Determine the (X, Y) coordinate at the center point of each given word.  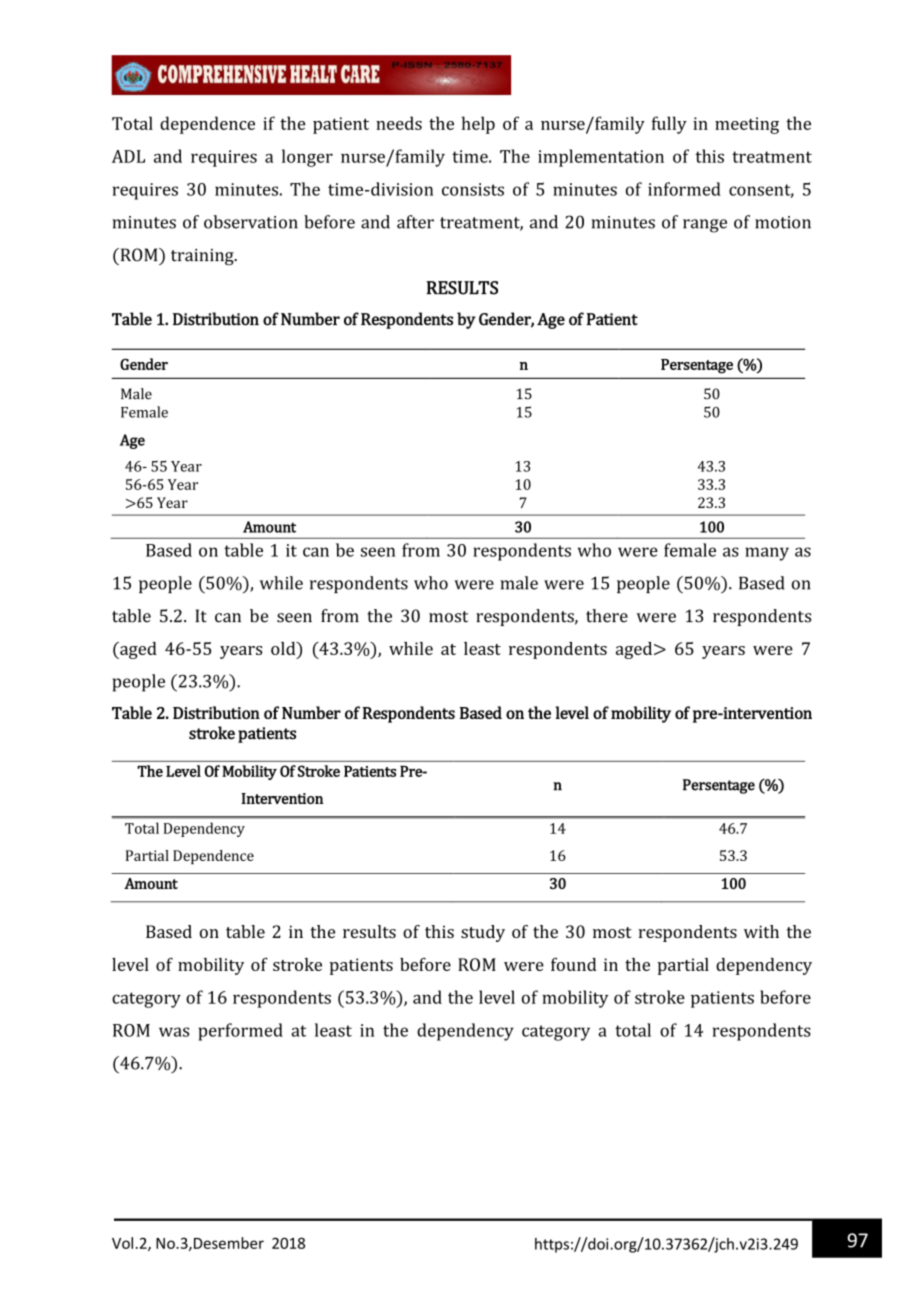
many (767, 554)
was (174, 1032)
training (203, 257)
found (573, 964)
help (478, 125)
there (607, 616)
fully (669, 125)
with (761, 931)
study (483, 933)
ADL (128, 156)
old (284, 650)
